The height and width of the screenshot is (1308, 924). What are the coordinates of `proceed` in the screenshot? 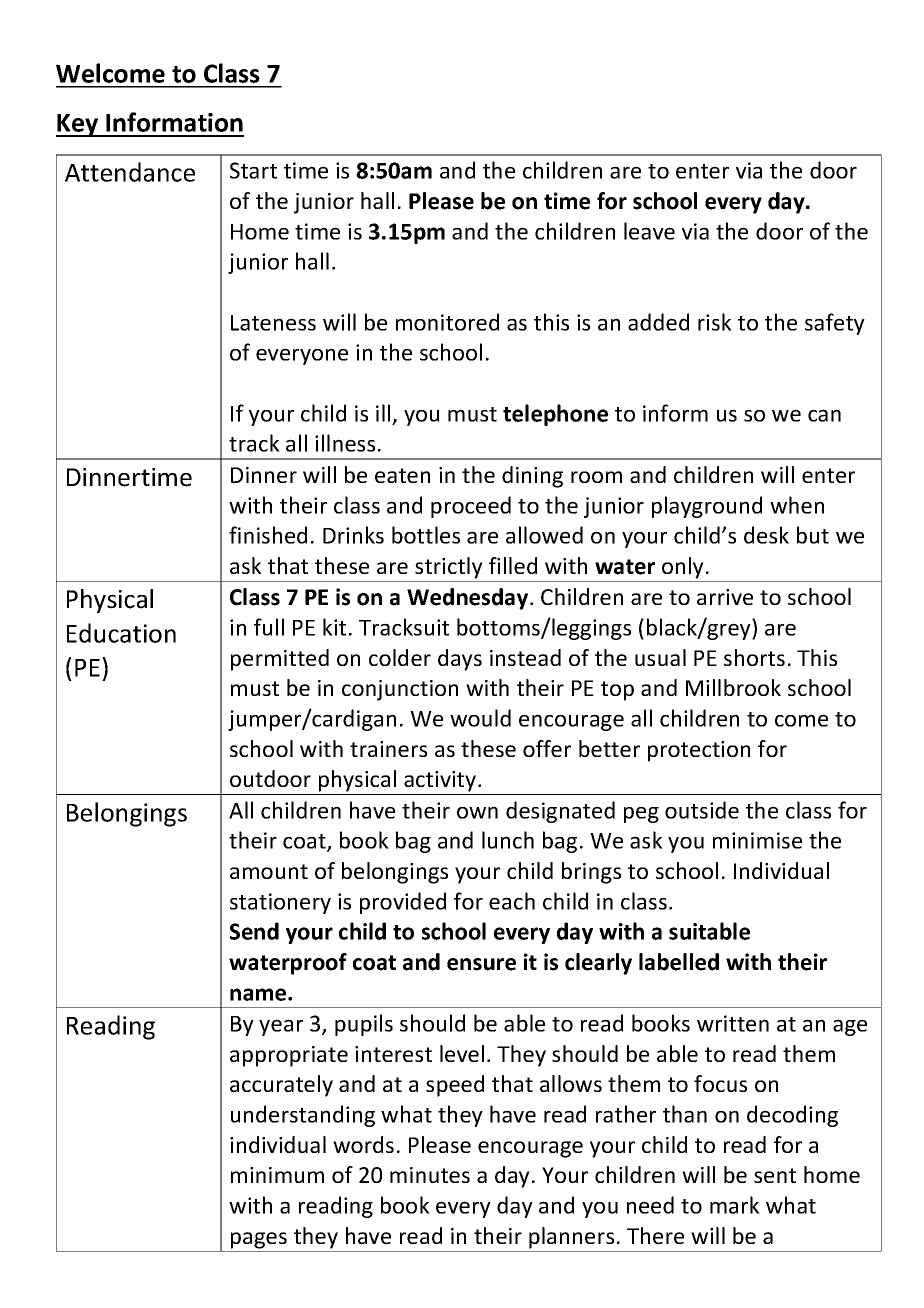 It's located at (471, 507).
